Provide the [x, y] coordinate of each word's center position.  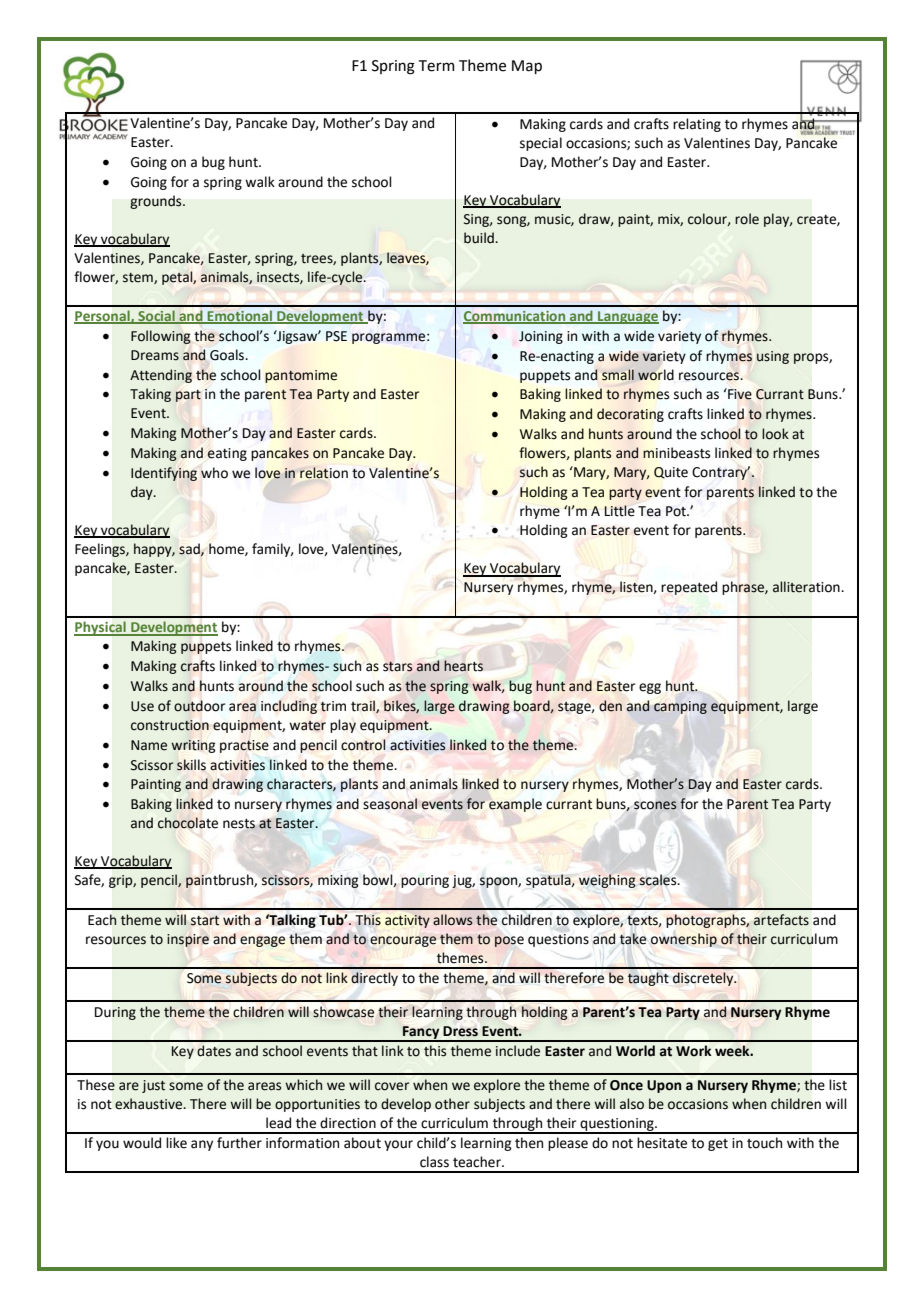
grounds [157, 202]
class [434, 1162]
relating [697, 125]
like [176, 1143]
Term [437, 66]
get [718, 1145]
